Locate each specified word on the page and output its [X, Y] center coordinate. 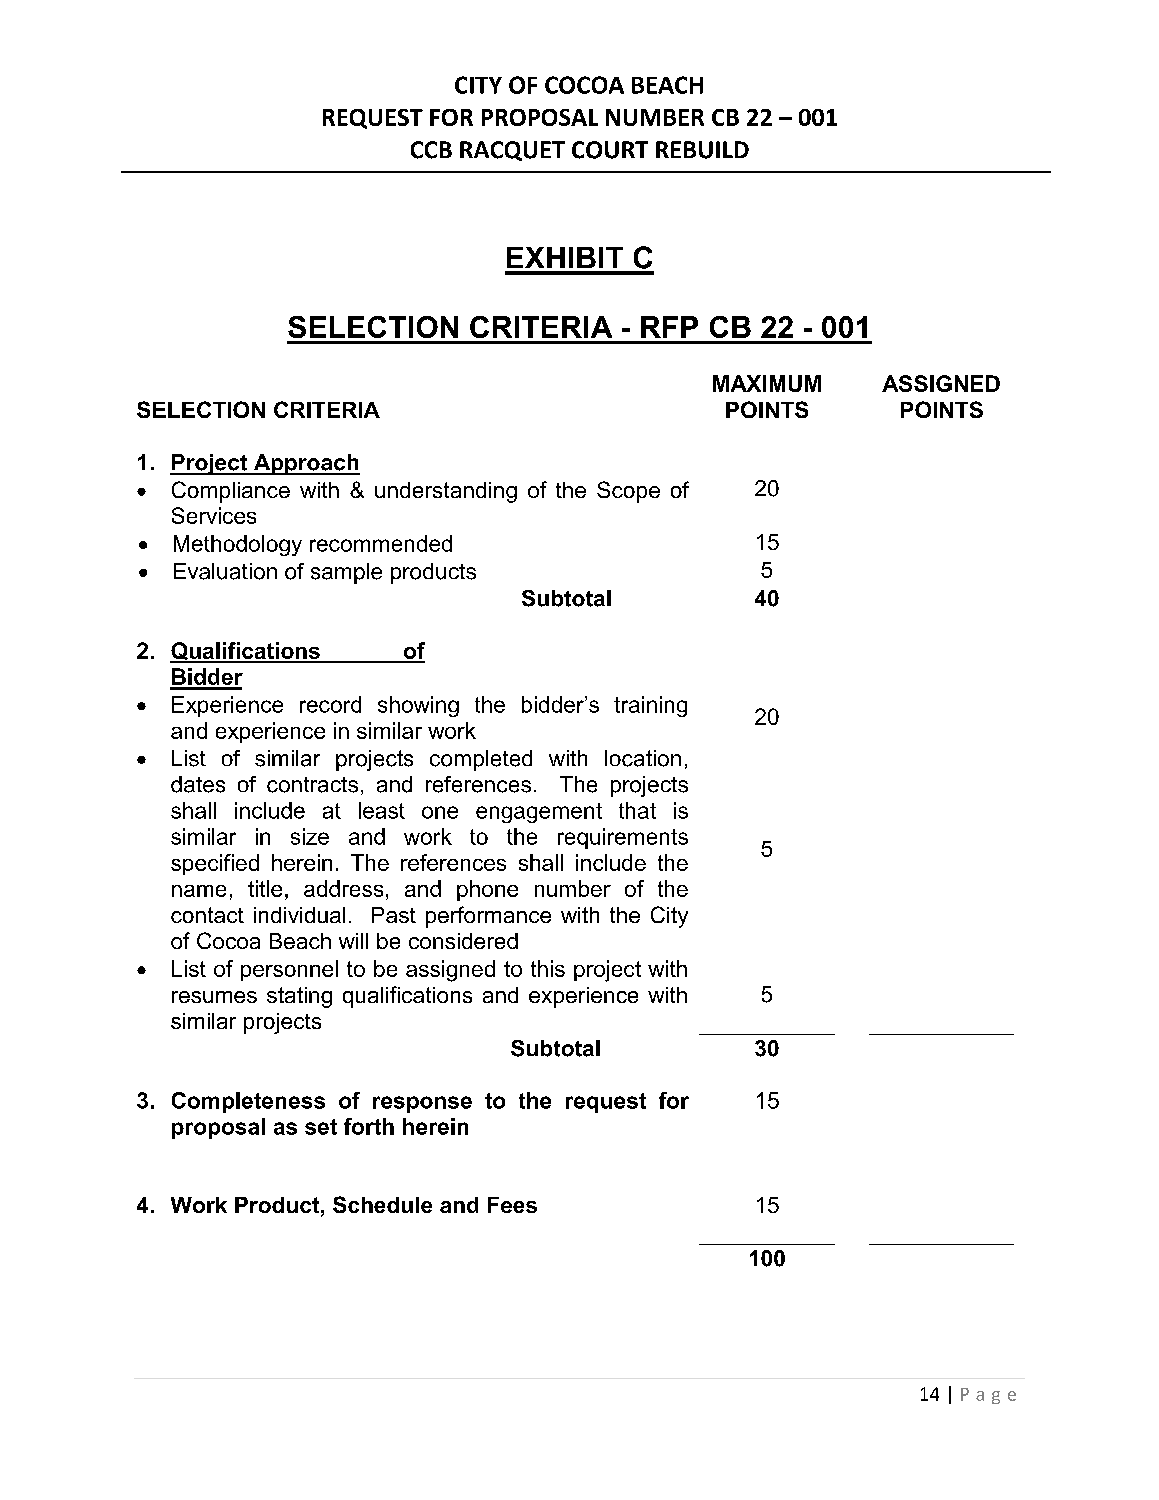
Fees [512, 1205]
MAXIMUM [767, 383]
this [548, 968]
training [650, 706]
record [330, 704]
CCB [431, 150]
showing [418, 706]
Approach [306, 464]
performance [488, 917]
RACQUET [512, 151]
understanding [446, 492]
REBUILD [702, 150]
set [321, 1127]
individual [299, 915]
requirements [623, 838]
